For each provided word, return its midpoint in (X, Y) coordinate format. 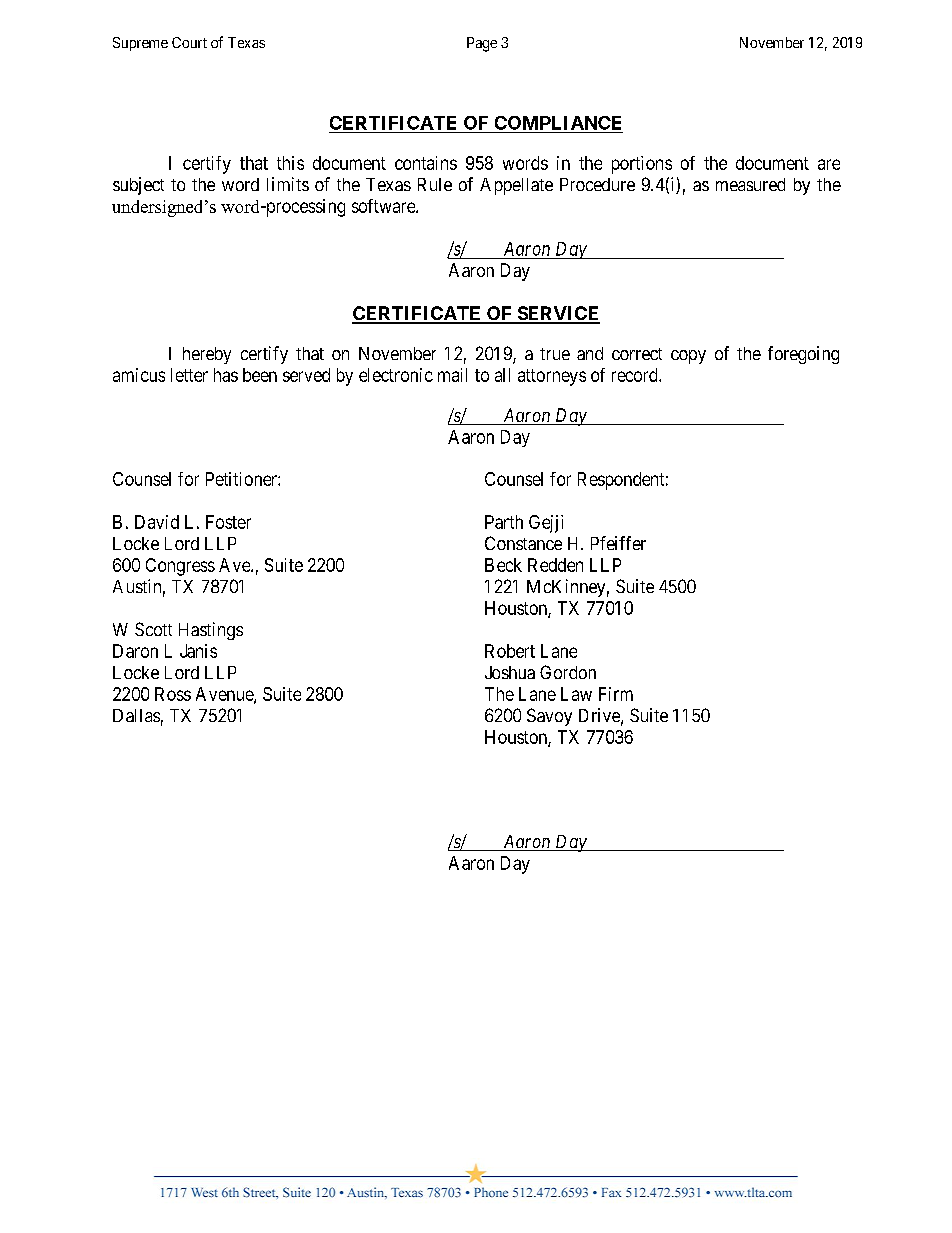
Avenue (225, 695)
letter (189, 375)
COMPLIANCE (558, 123)
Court (189, 42)
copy (688, 357)
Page (482, 44)
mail (452, 375)
